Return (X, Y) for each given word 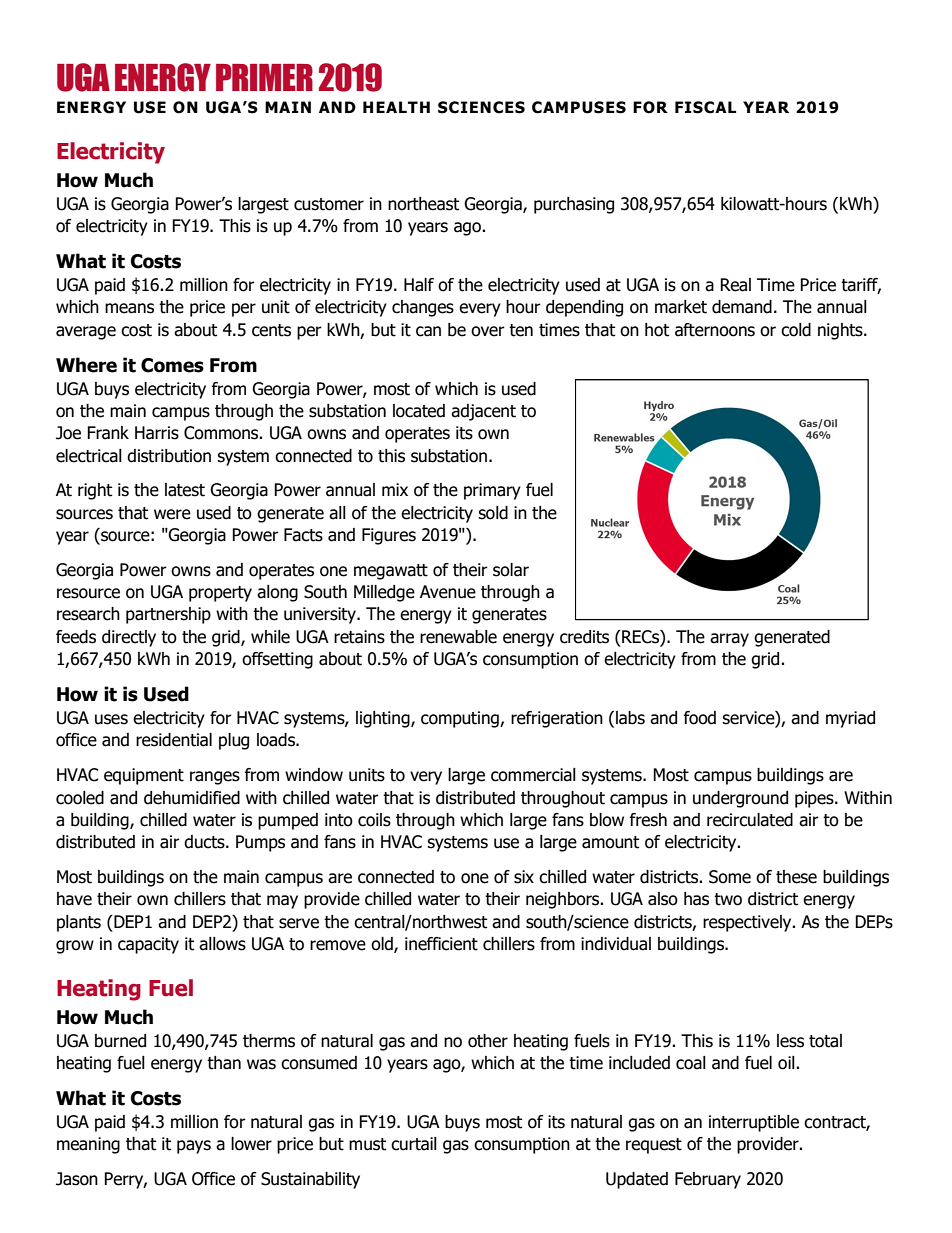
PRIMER (264, 77)
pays (194, 1147)
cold (796, 330)
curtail (414, 1144)
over (488, 331)
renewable (458, 637)
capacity (148, 945)
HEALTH (396, 107)
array (729, 640)
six (524, 877)
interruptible (754, 1123)
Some (730, 877)
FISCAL (705, 107)
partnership (168, 615)
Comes (172, 365)
